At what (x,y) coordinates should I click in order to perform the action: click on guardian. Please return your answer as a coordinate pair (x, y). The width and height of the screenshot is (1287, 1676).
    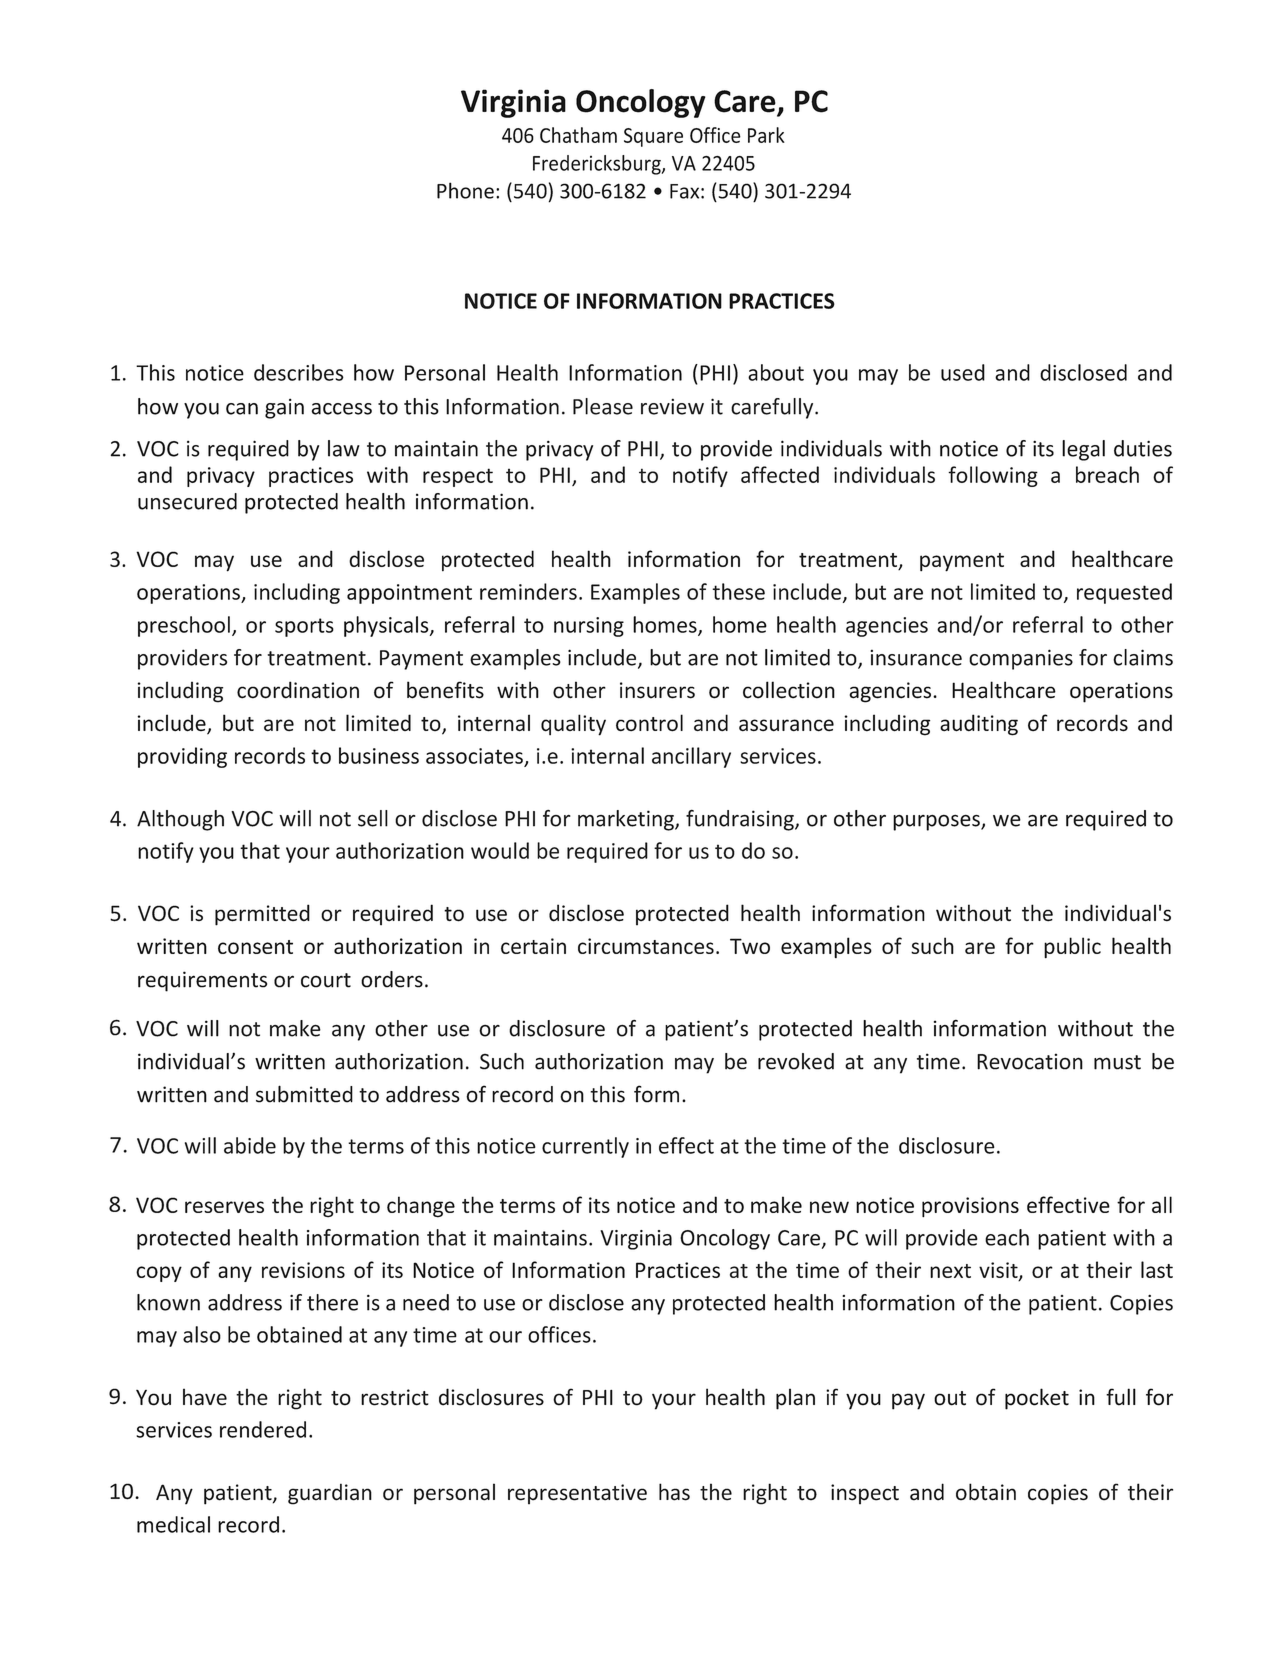
    Looking at the image, I should click on (330, 1494).
